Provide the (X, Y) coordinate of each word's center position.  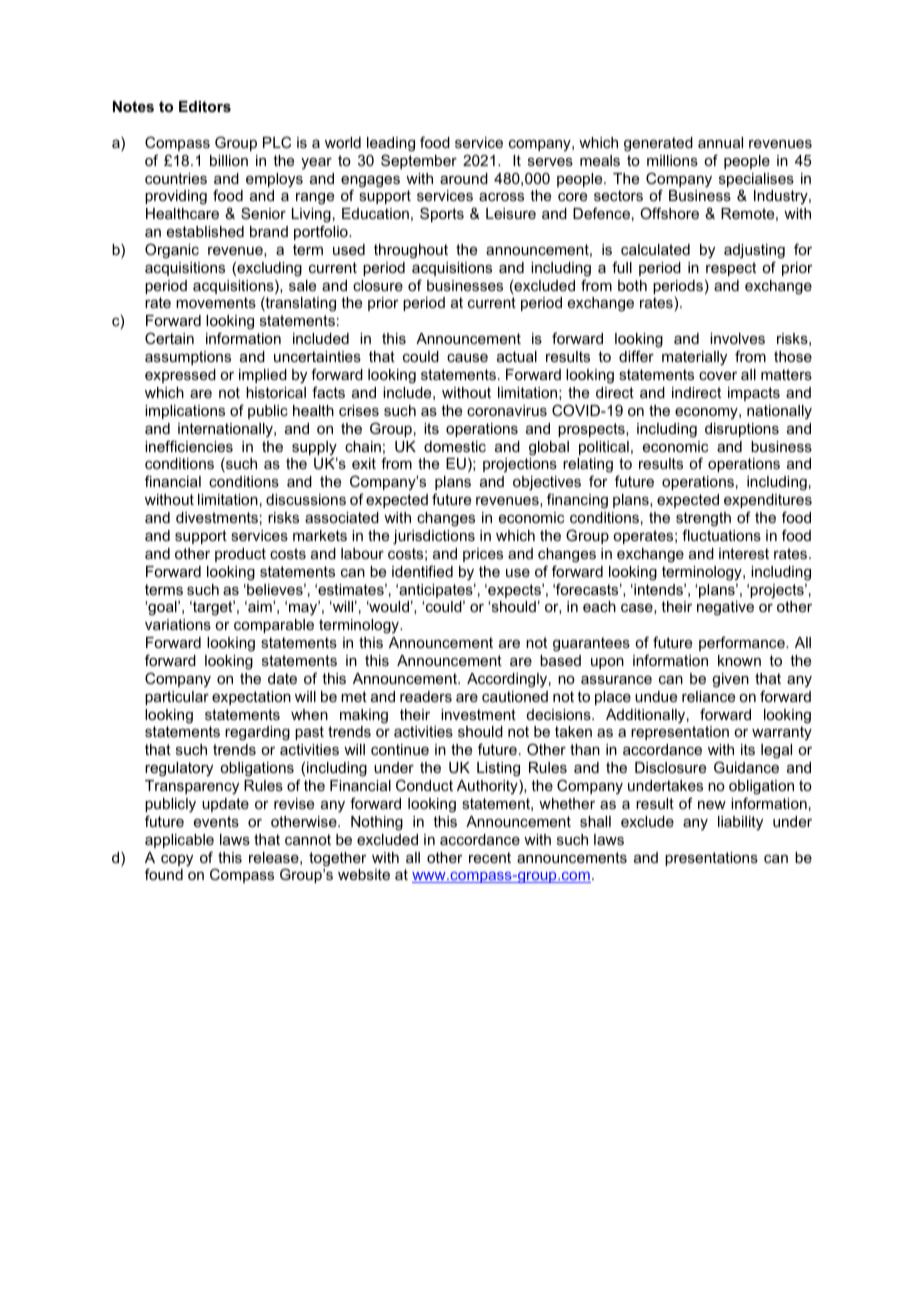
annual (720, 142)
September (419, 161)
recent (490, 857)
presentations (711, 859)
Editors (205, 106)
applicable (179, 841)
